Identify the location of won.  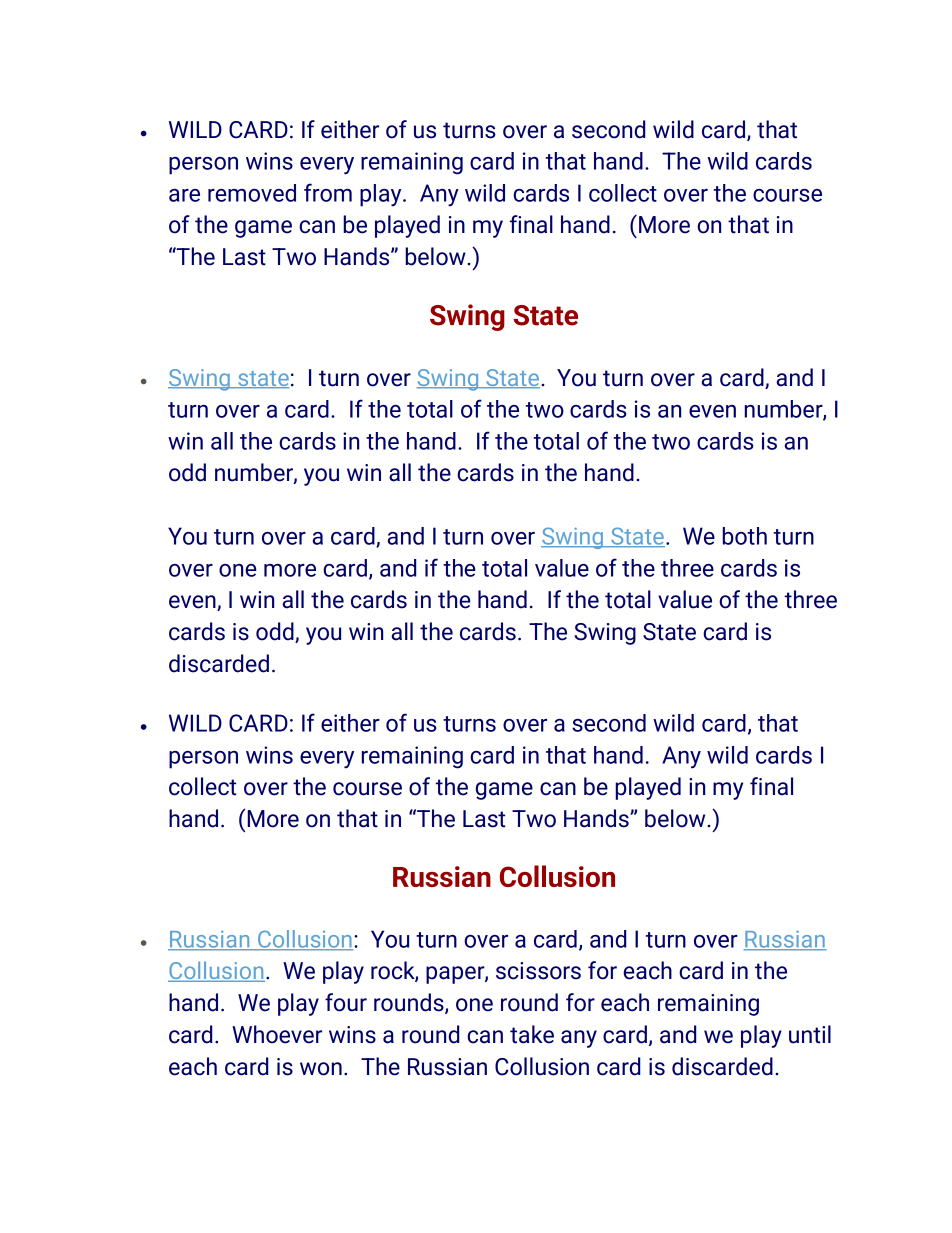
(321, 1069).
